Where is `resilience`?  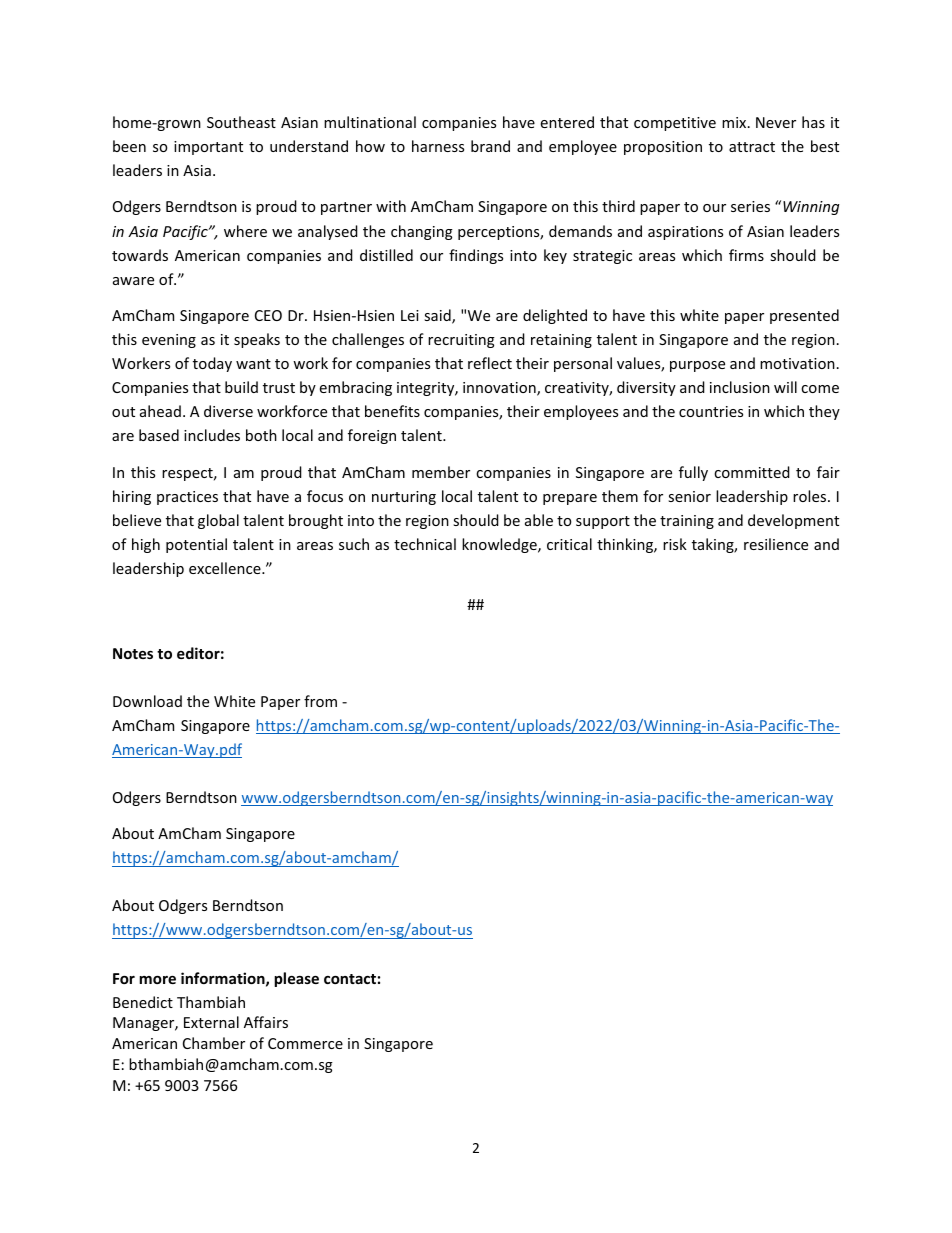
resilience is located at coordinates (776, 544).
